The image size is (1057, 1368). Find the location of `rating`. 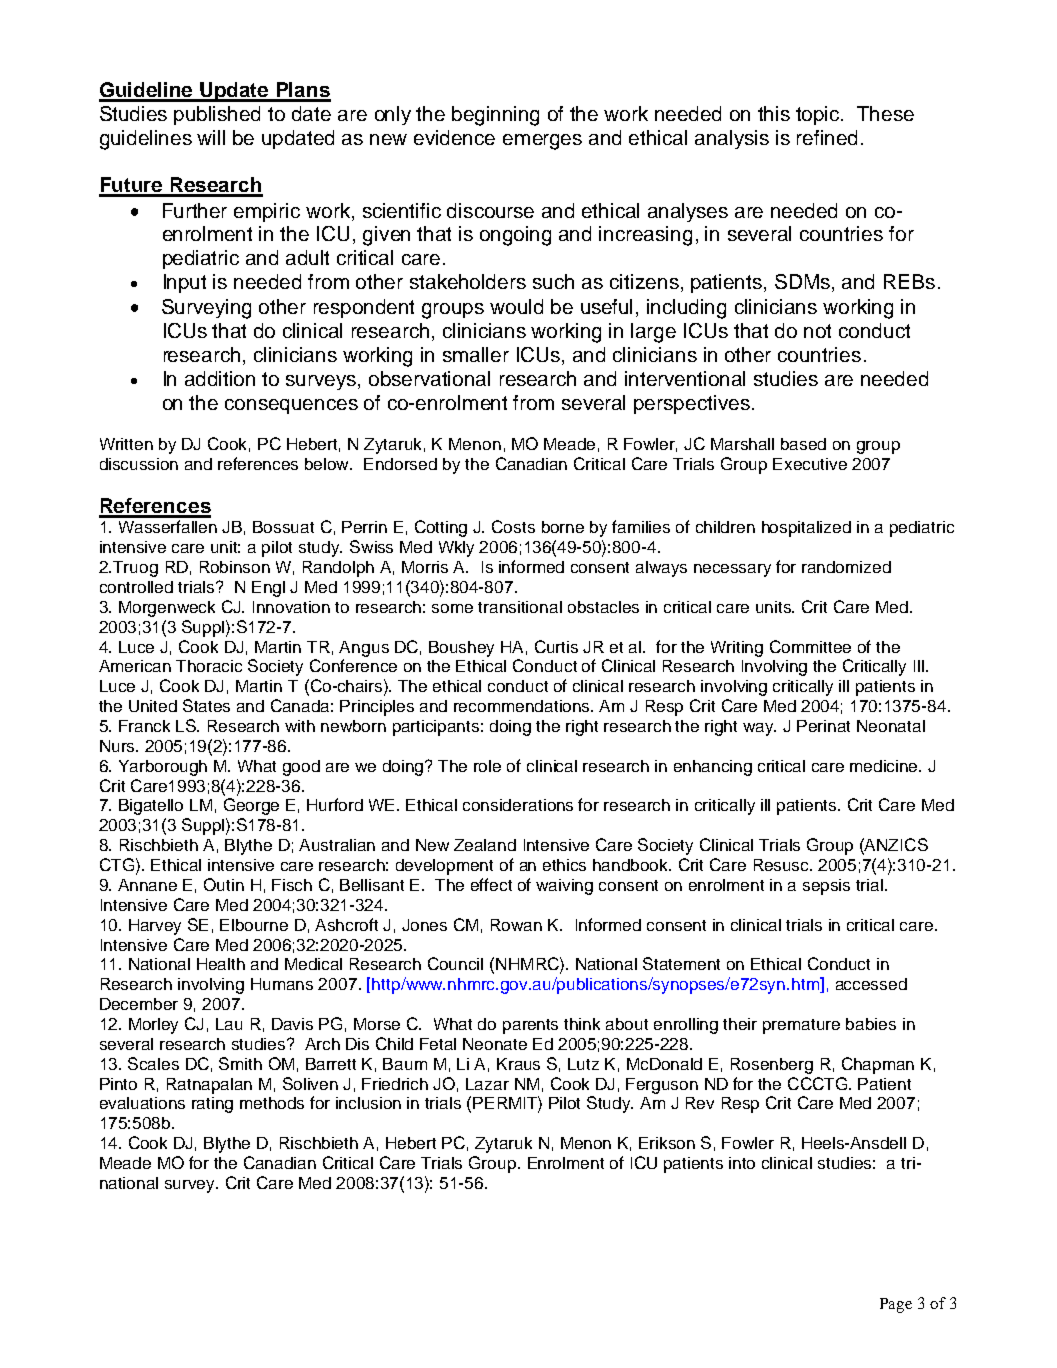

rating is located at coordinates (212, 1105).
